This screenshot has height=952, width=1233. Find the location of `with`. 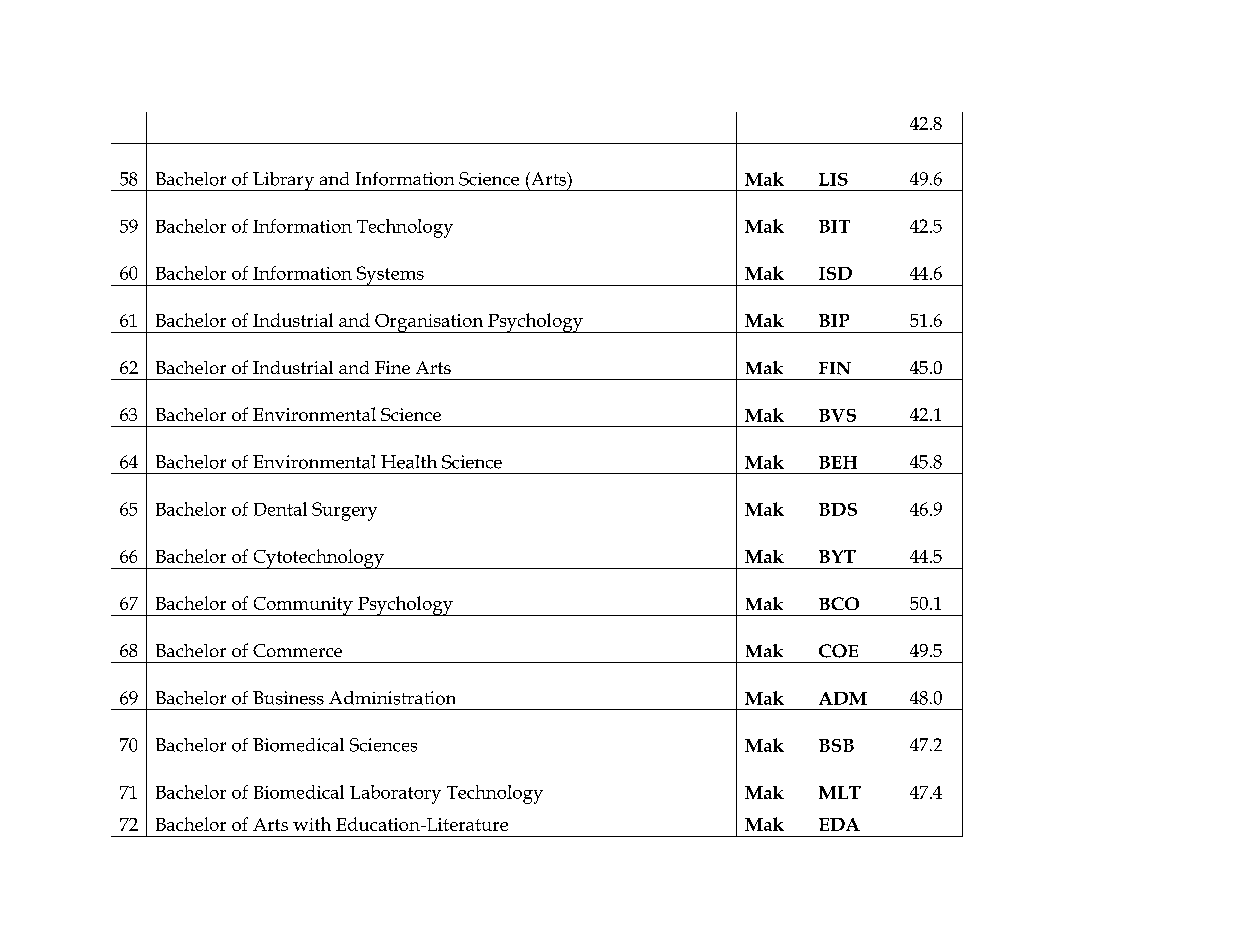

with is located at coordinates (312, 824).
